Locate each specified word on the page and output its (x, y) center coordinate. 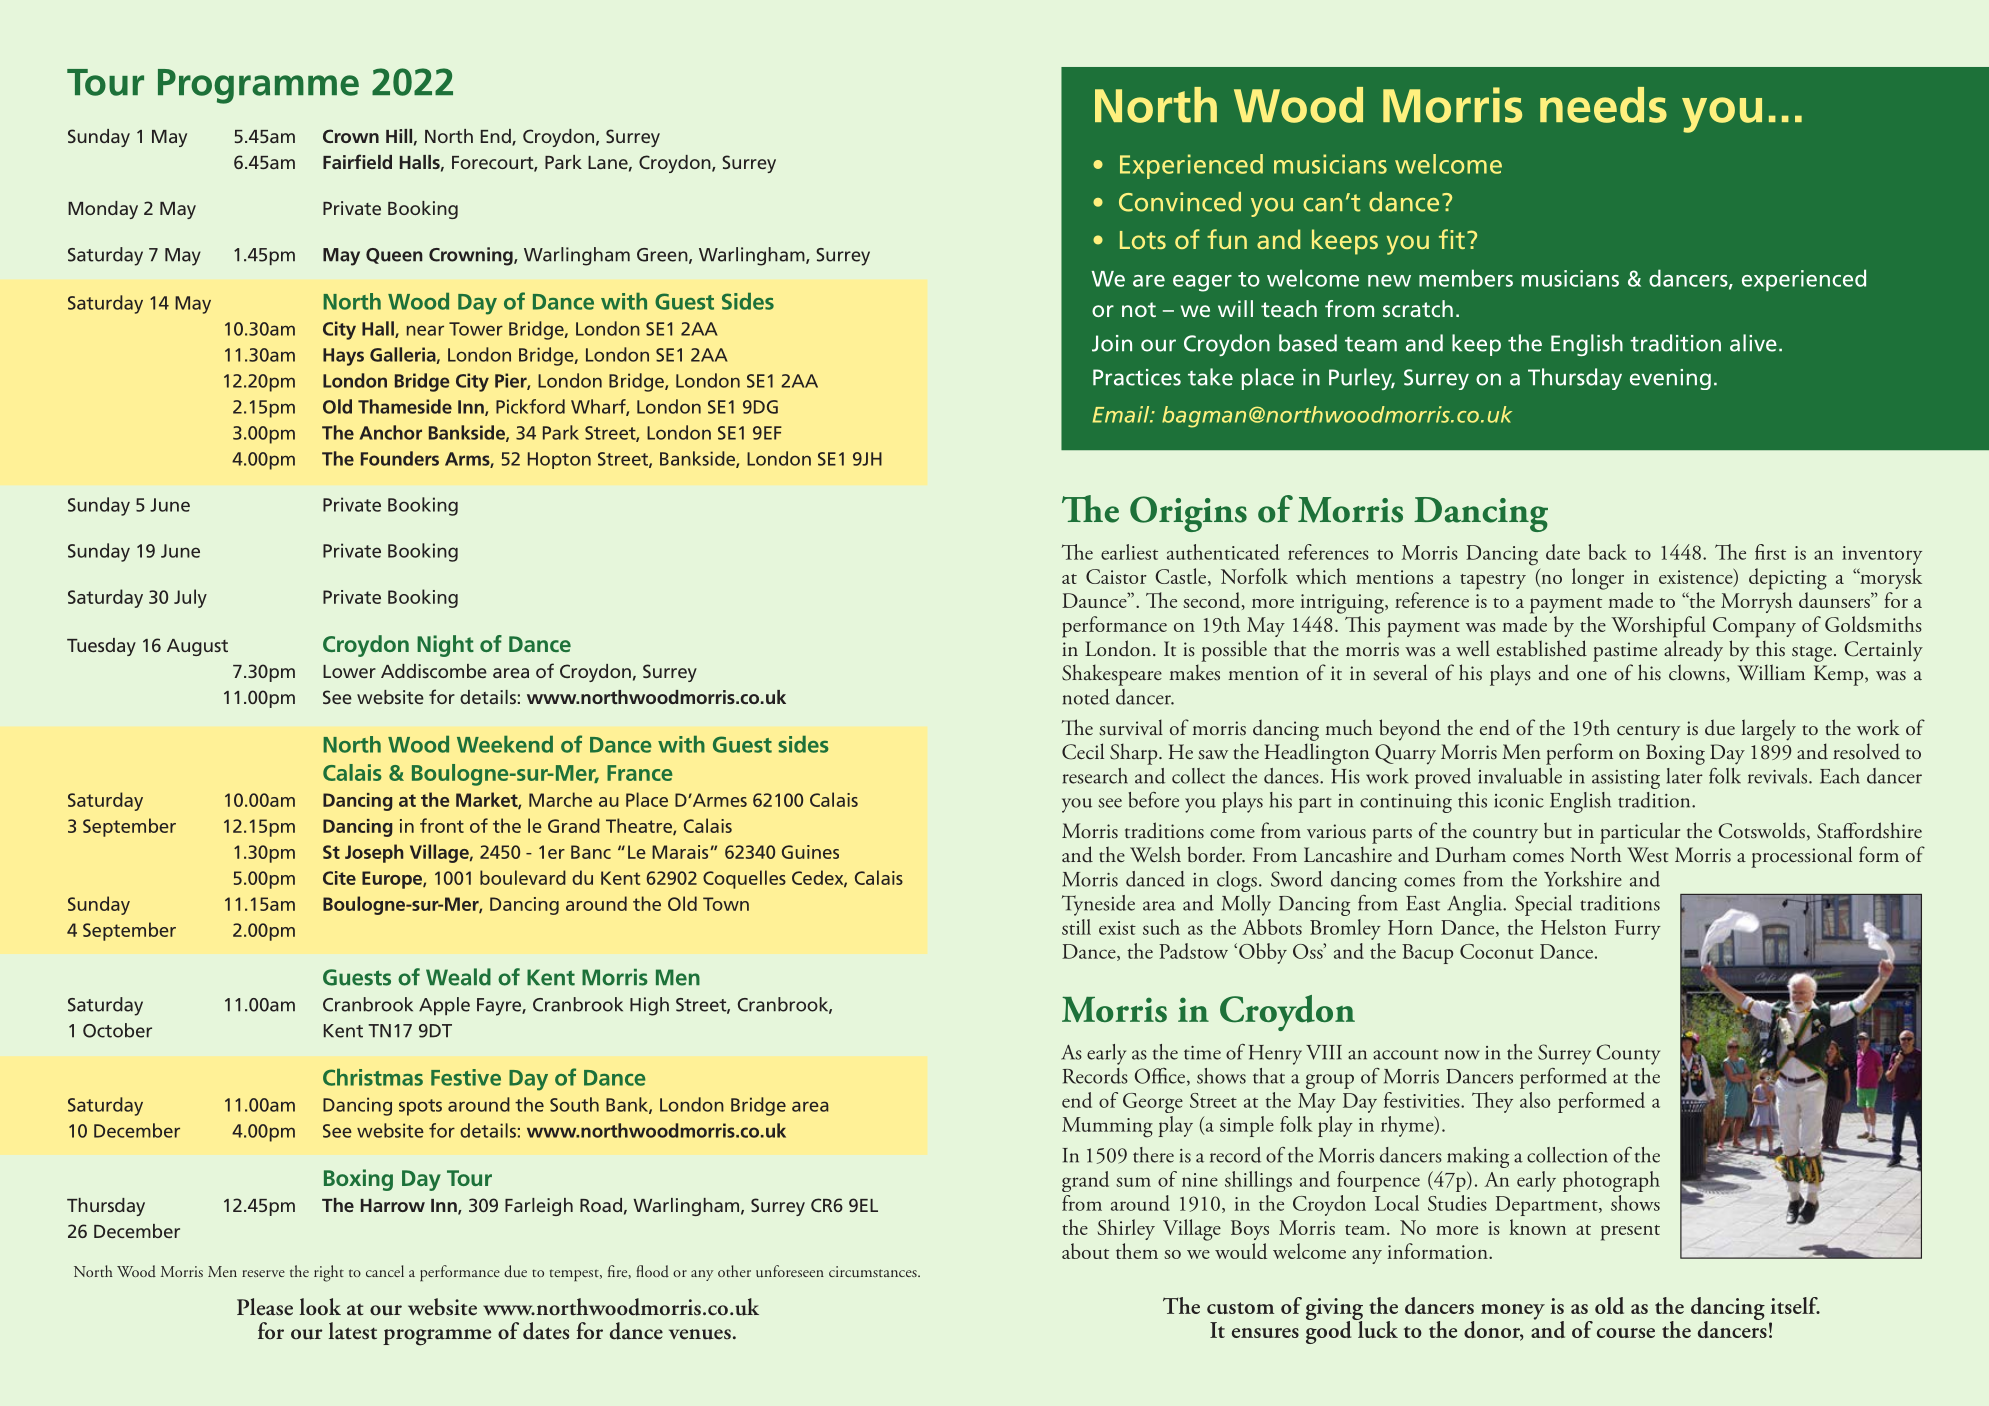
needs (1603, 105)
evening (1670, 379)
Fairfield (357, 161)
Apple (444, 1006)
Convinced (1180, 202)
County (1628, 1054)
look (320, 1307)
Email (1122, 414)
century (1648, 732)
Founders (400, 458)
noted (1086, 697)
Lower (349, 671)
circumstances (874, 1272)
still (1076, 927)
